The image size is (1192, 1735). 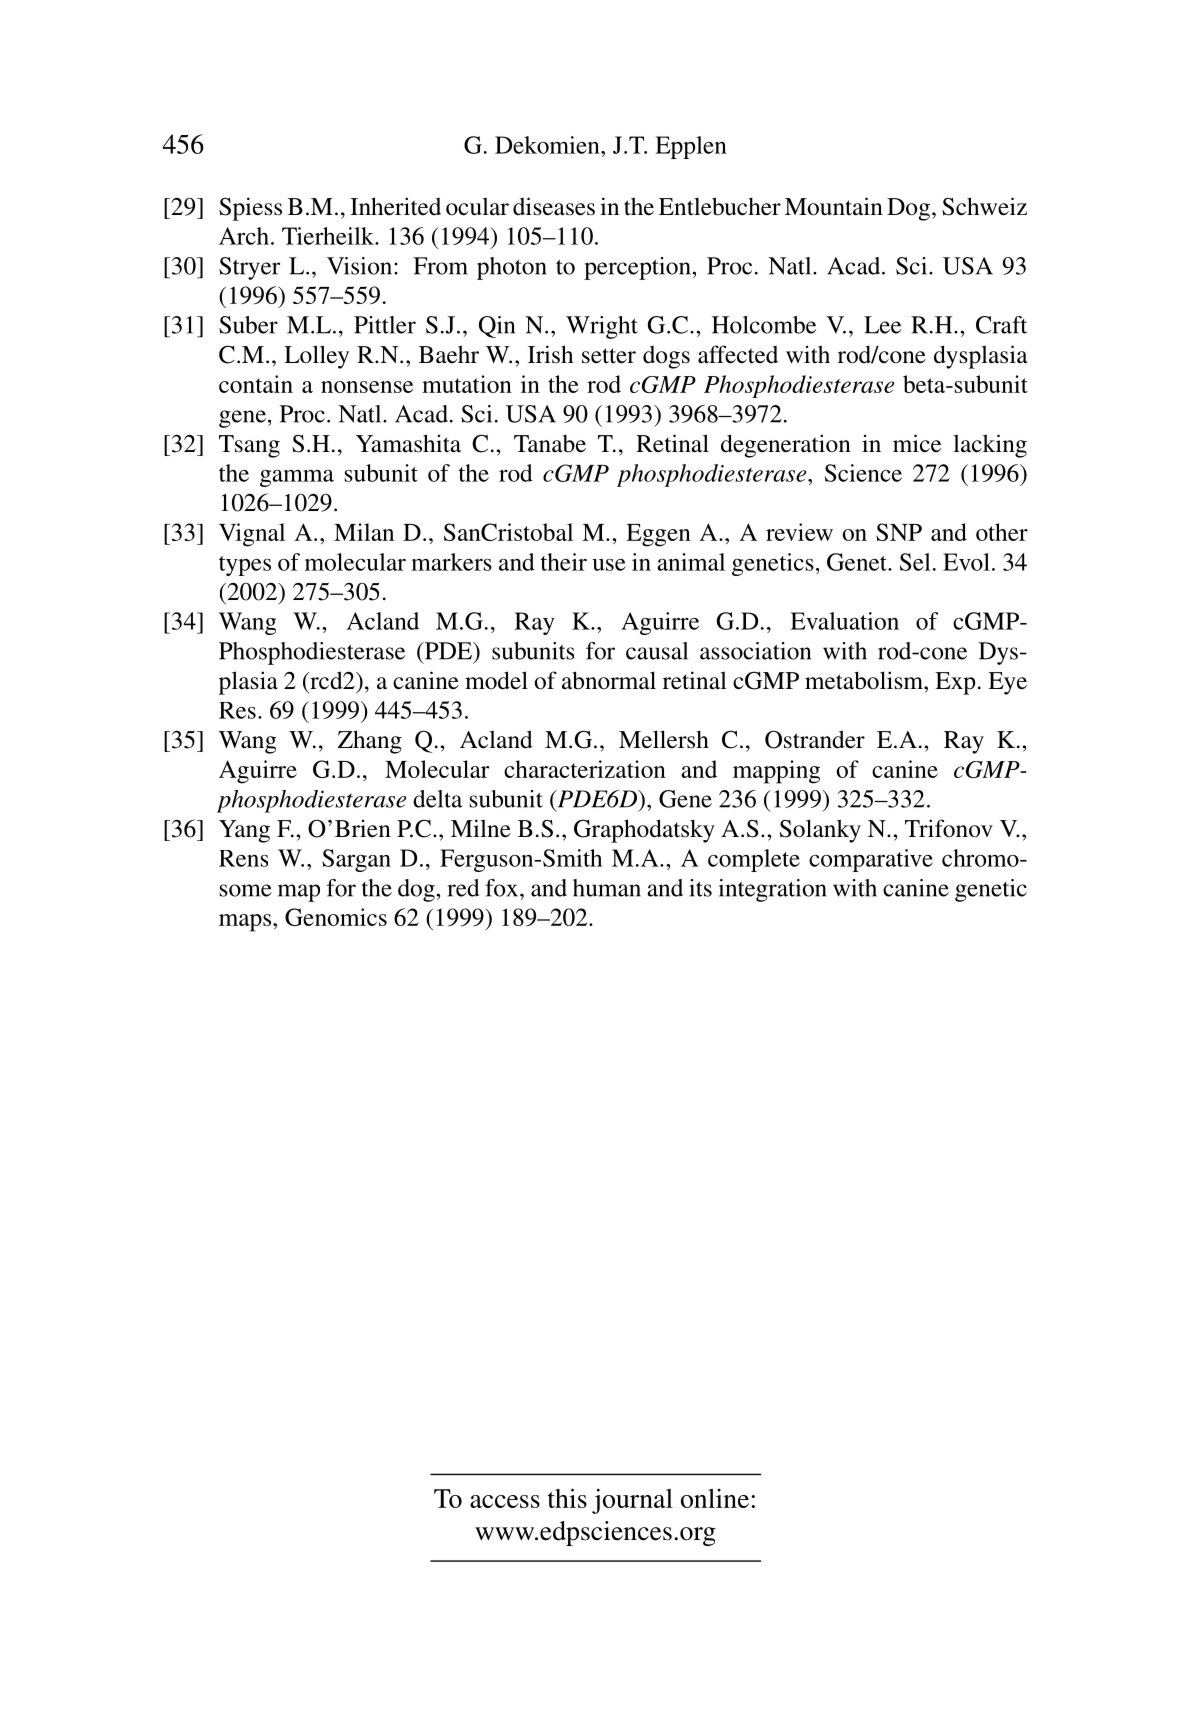 I want to click on Genomics, so click(x=336, y=917).
